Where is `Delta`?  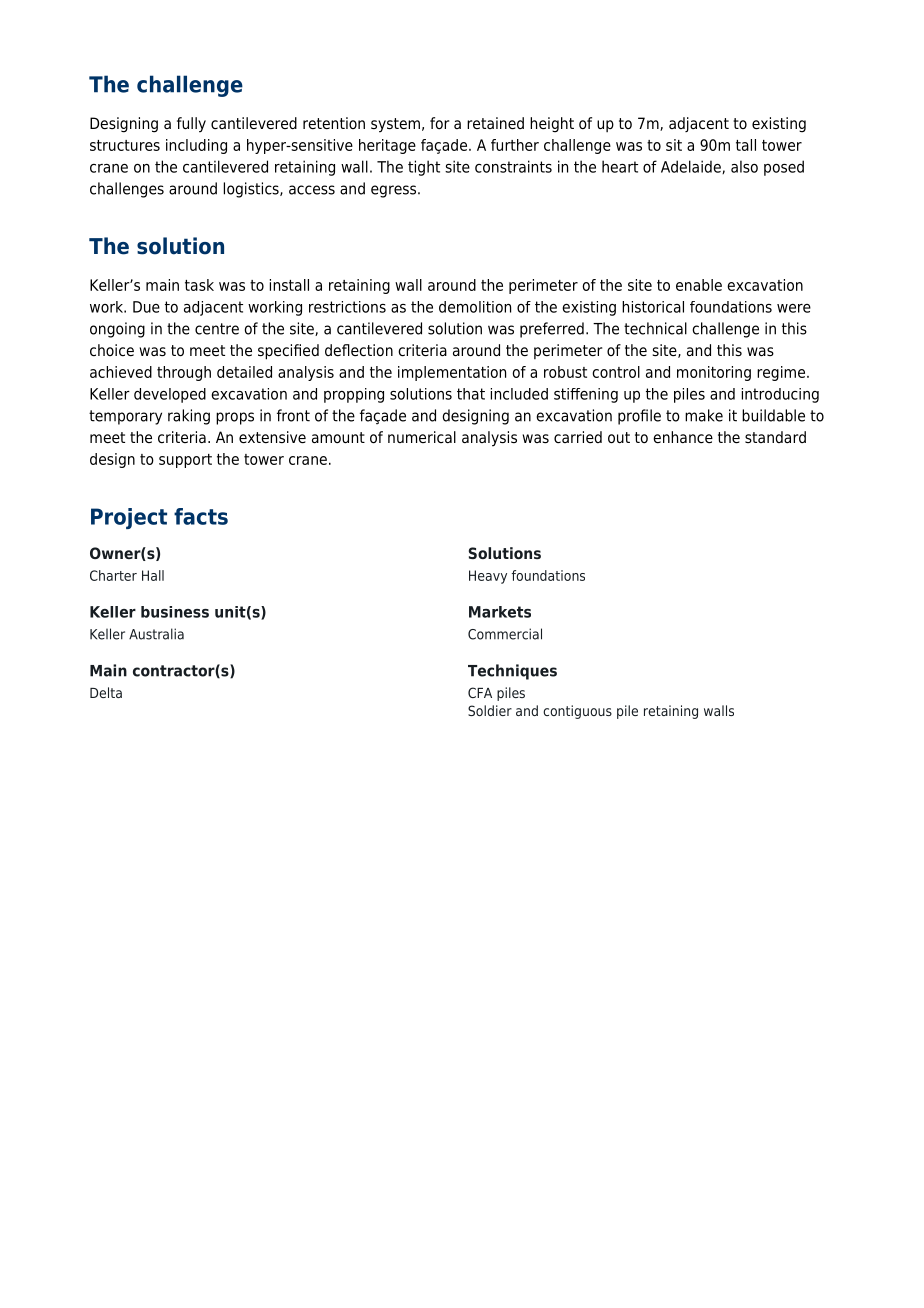
Delta is located at coordinates (106, 692).
